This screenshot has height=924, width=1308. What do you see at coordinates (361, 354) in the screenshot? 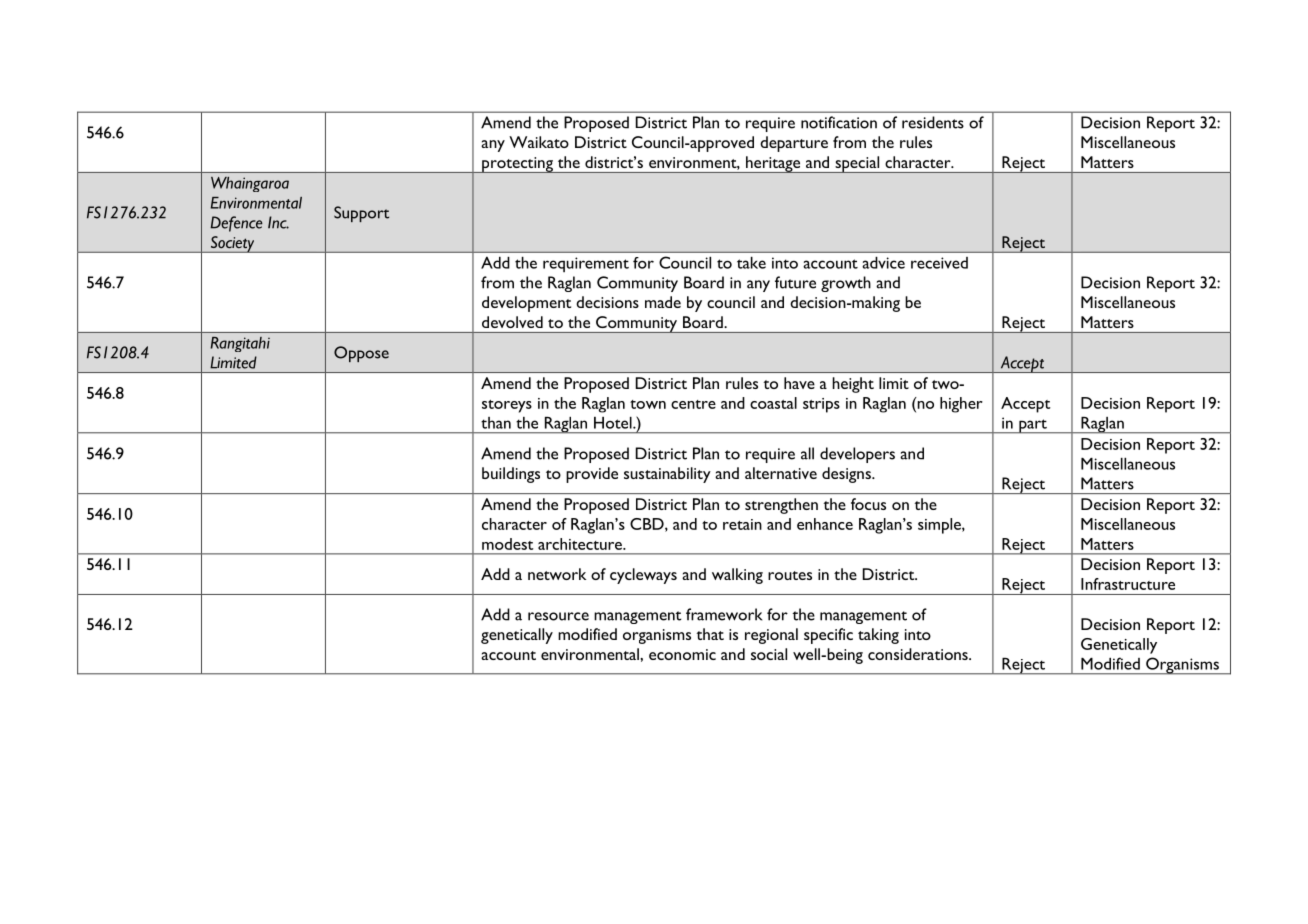
I see `Oppose` at bounding box center [361, 354].
